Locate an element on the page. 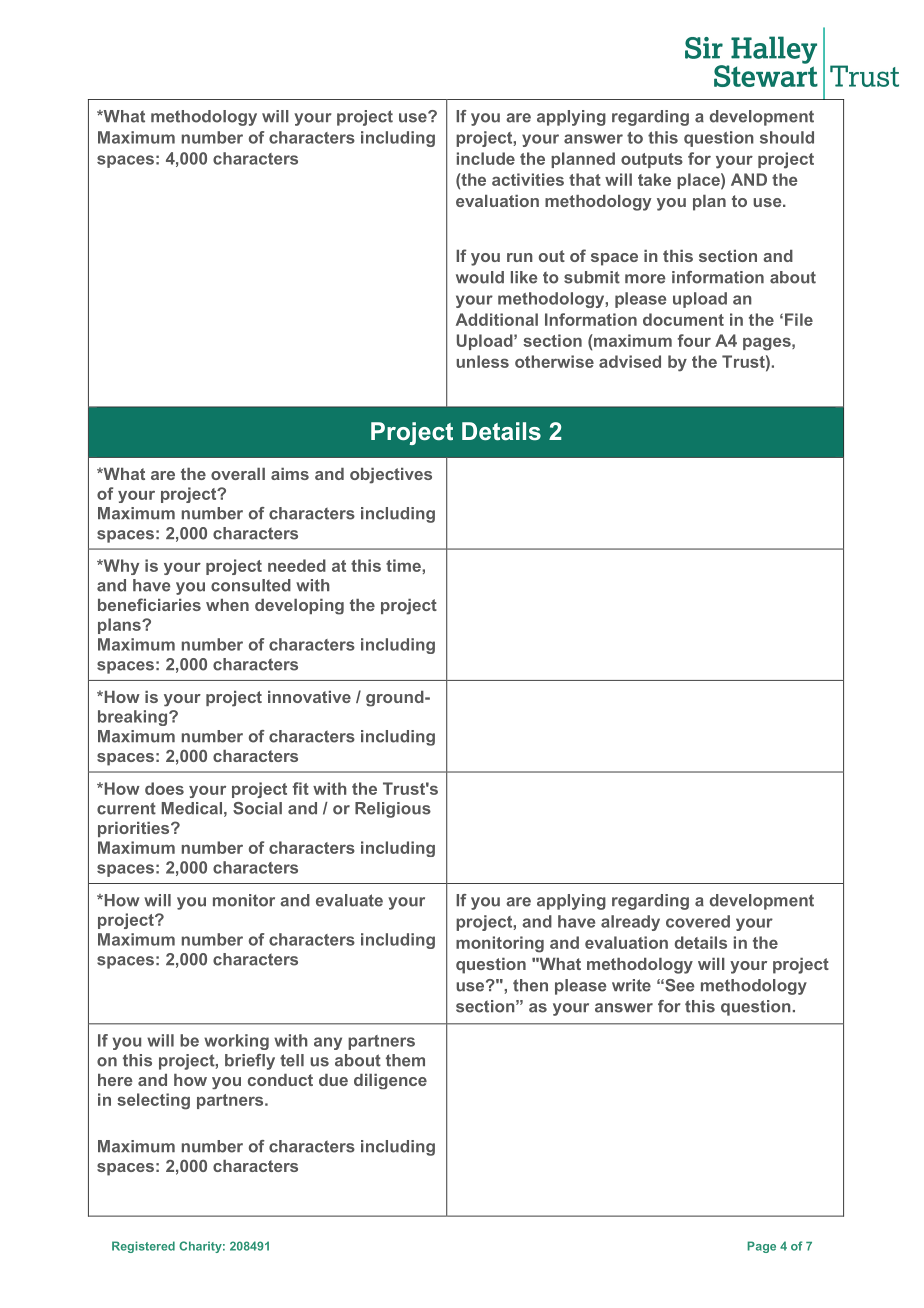  write is located at coordinates (631, 985).
